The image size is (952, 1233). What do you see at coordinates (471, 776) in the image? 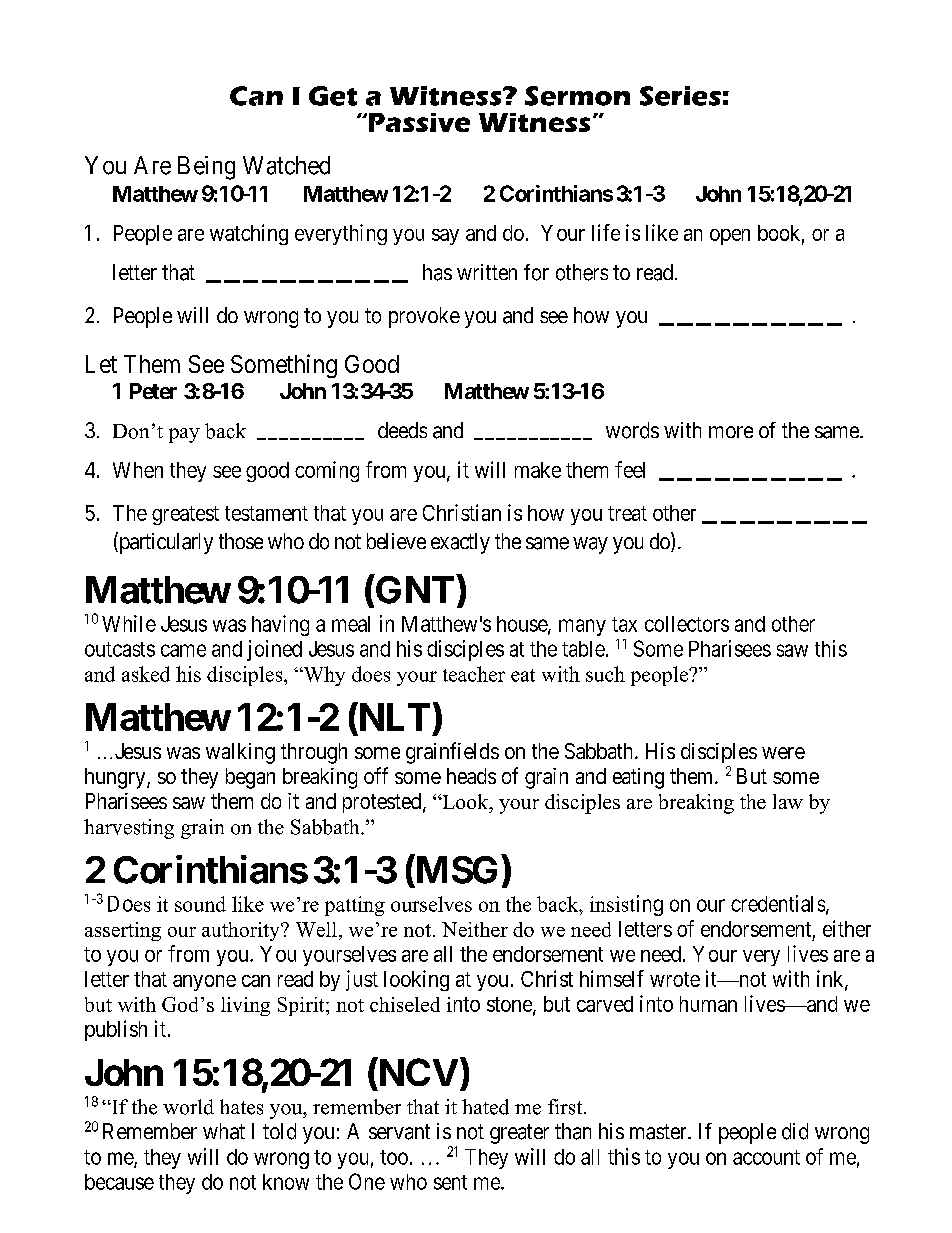
I see `heads` at bounding box center [471, 776].
